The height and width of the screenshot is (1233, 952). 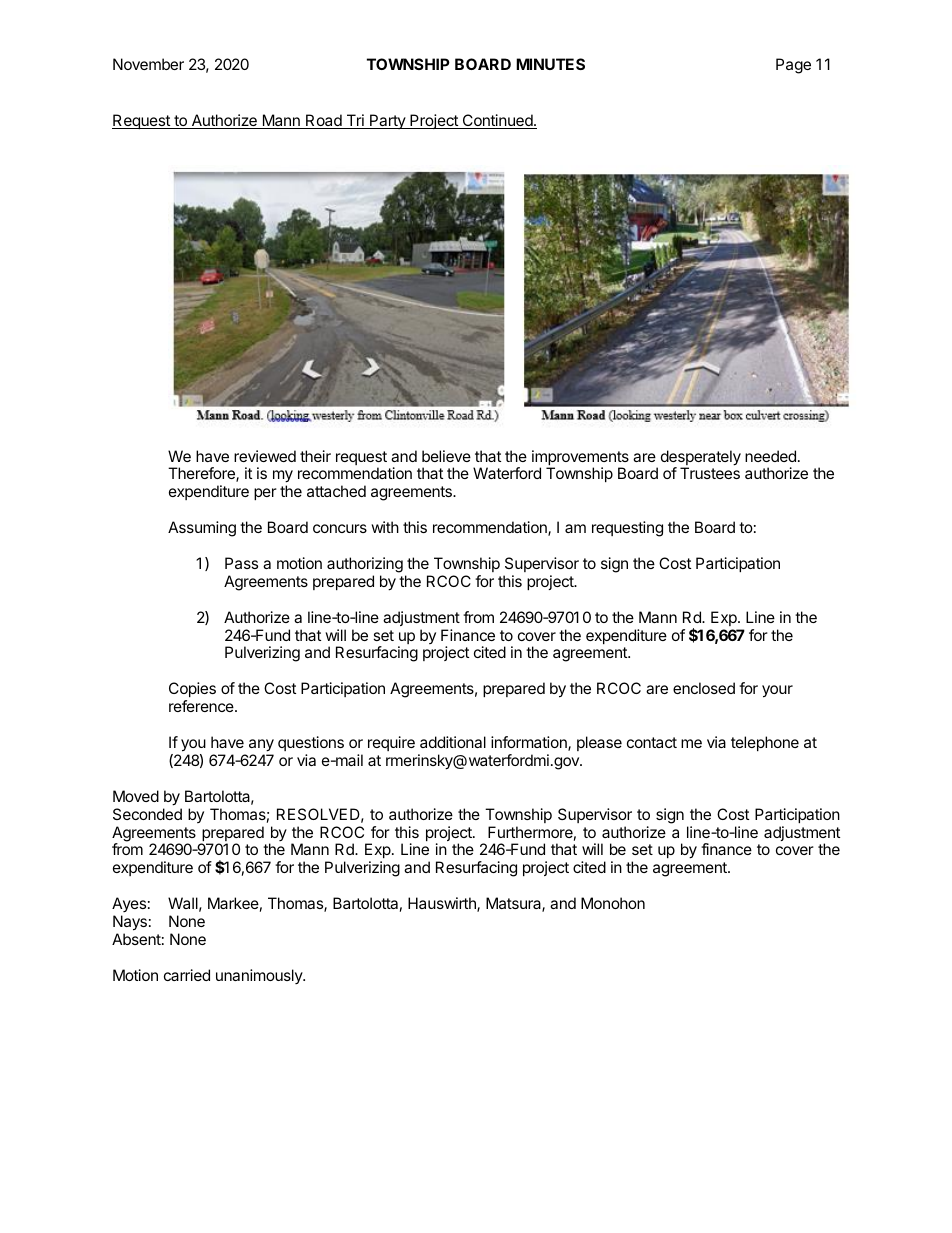 I want to click on Therefore, so click(x=202, y=474).
